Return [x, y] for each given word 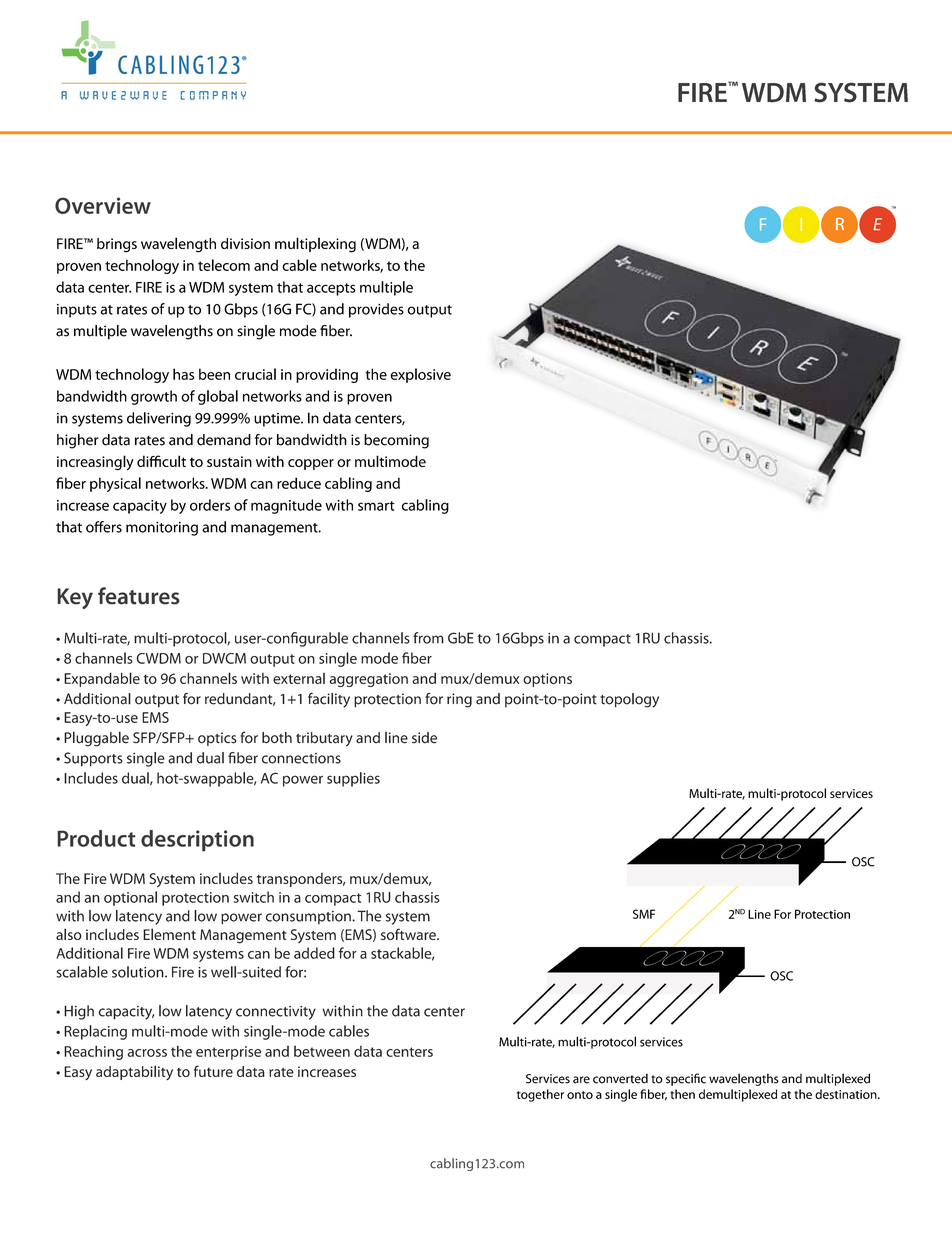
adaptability [134, 1072]
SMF [644, 914]
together [540, 1095]
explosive [421, 375]
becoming [396, 441]
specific [686, 1079]
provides [376, 310]
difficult [161, 461]
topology [629, 700]
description [197, 841]
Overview [103, 205]
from [428, 638]
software [409, 934]
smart [376, 506]
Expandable [102, 679]
